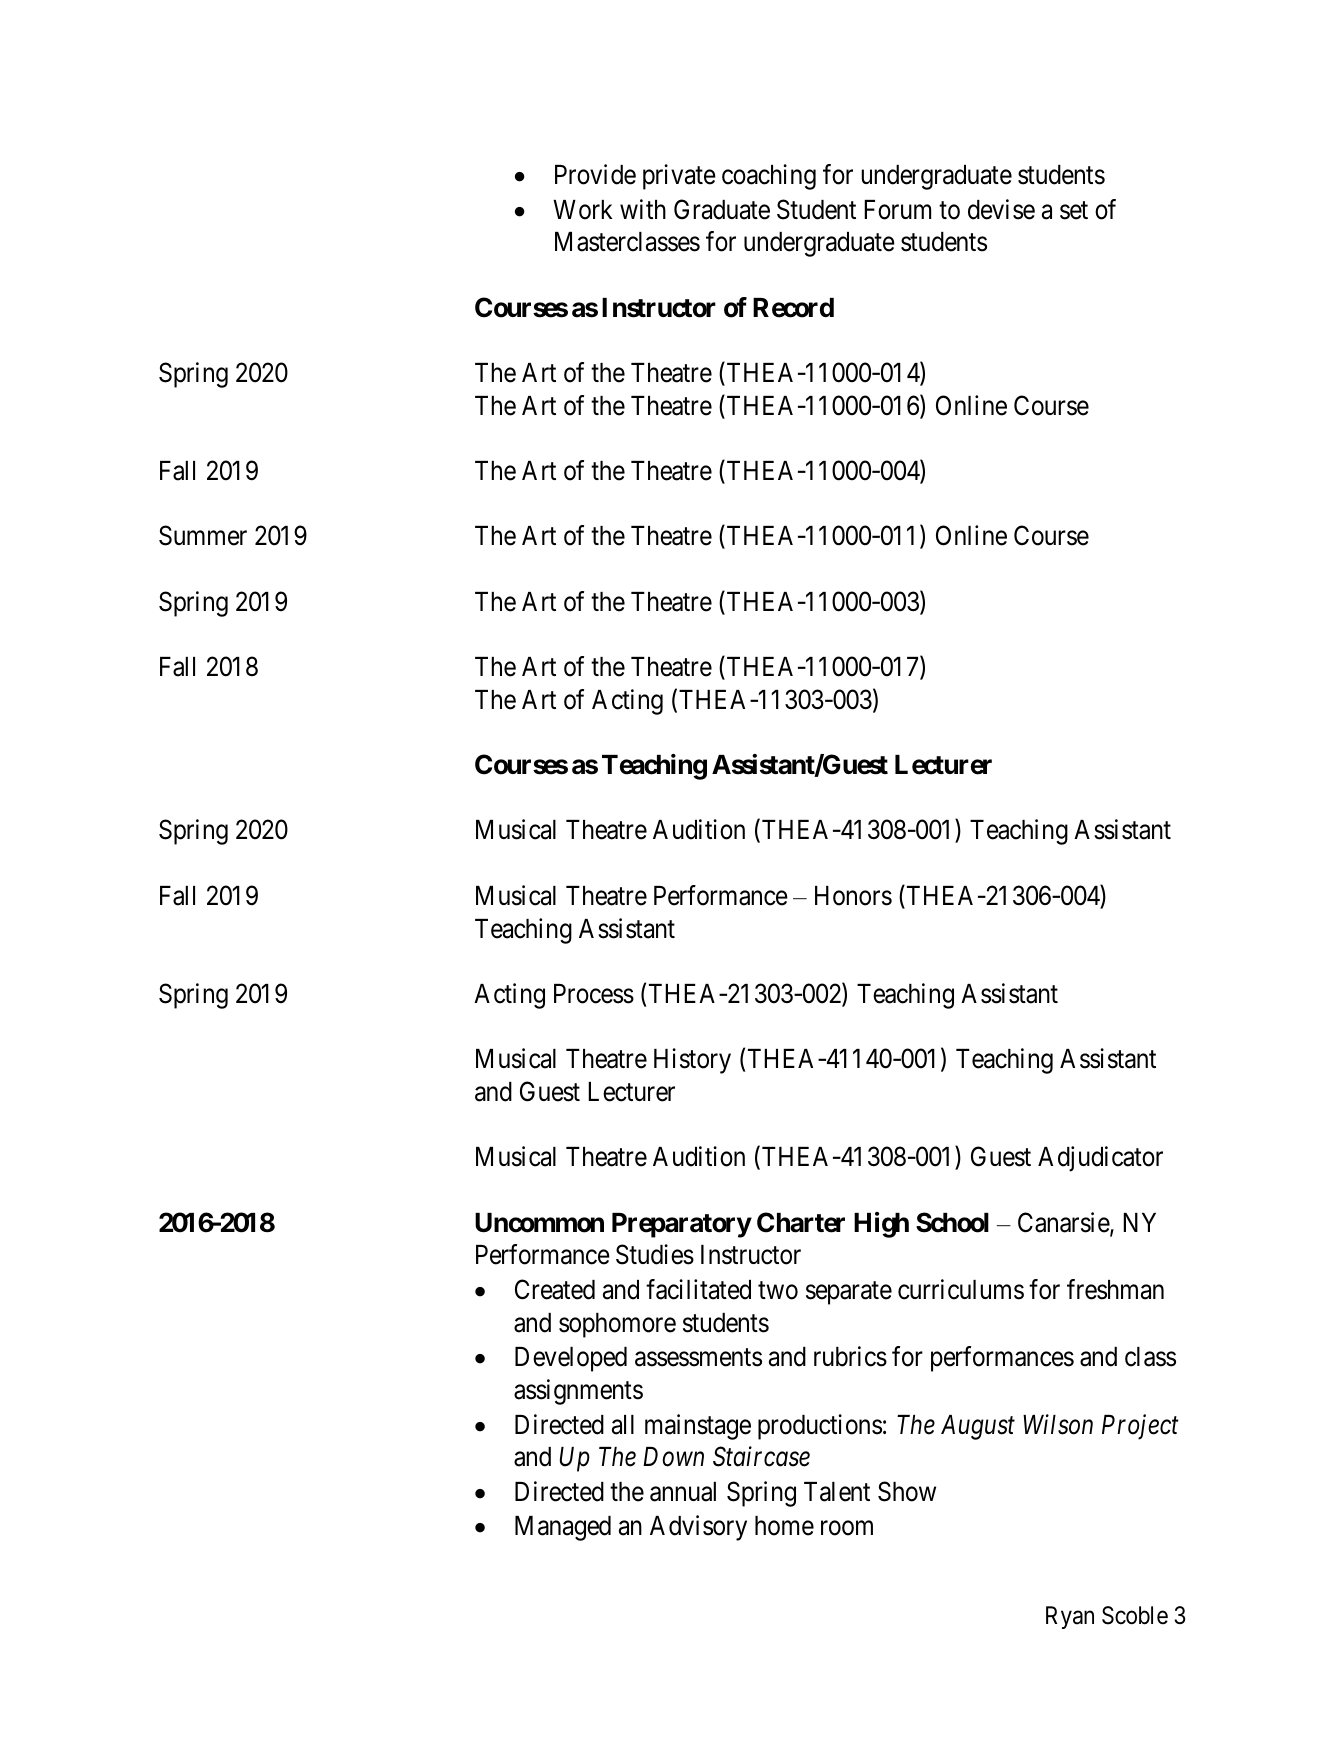 The image size is (1343, 1738). I want to click on Process, so click(594, 994).
